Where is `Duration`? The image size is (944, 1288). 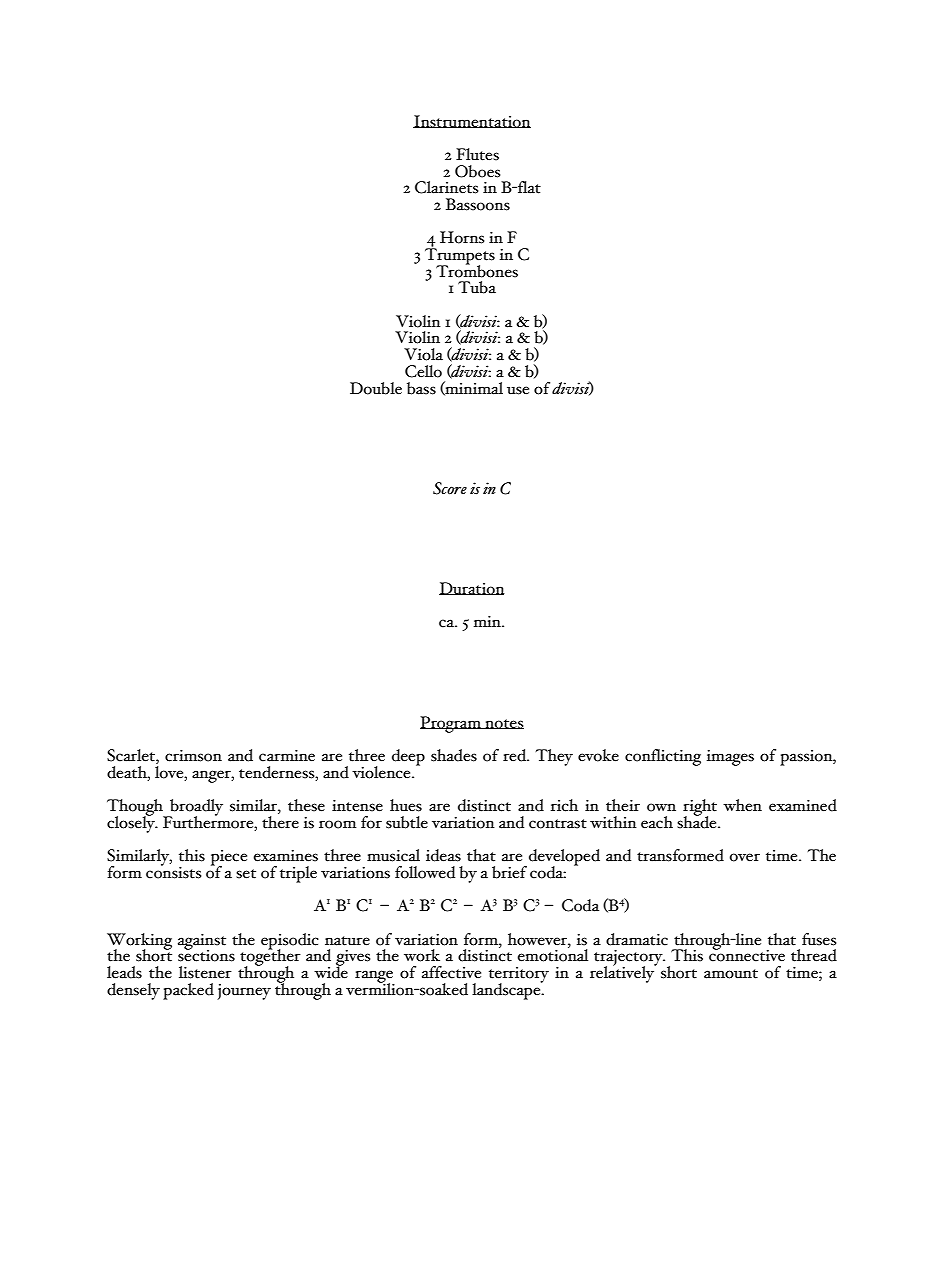 Duration is located at coordinates (472, 588).
